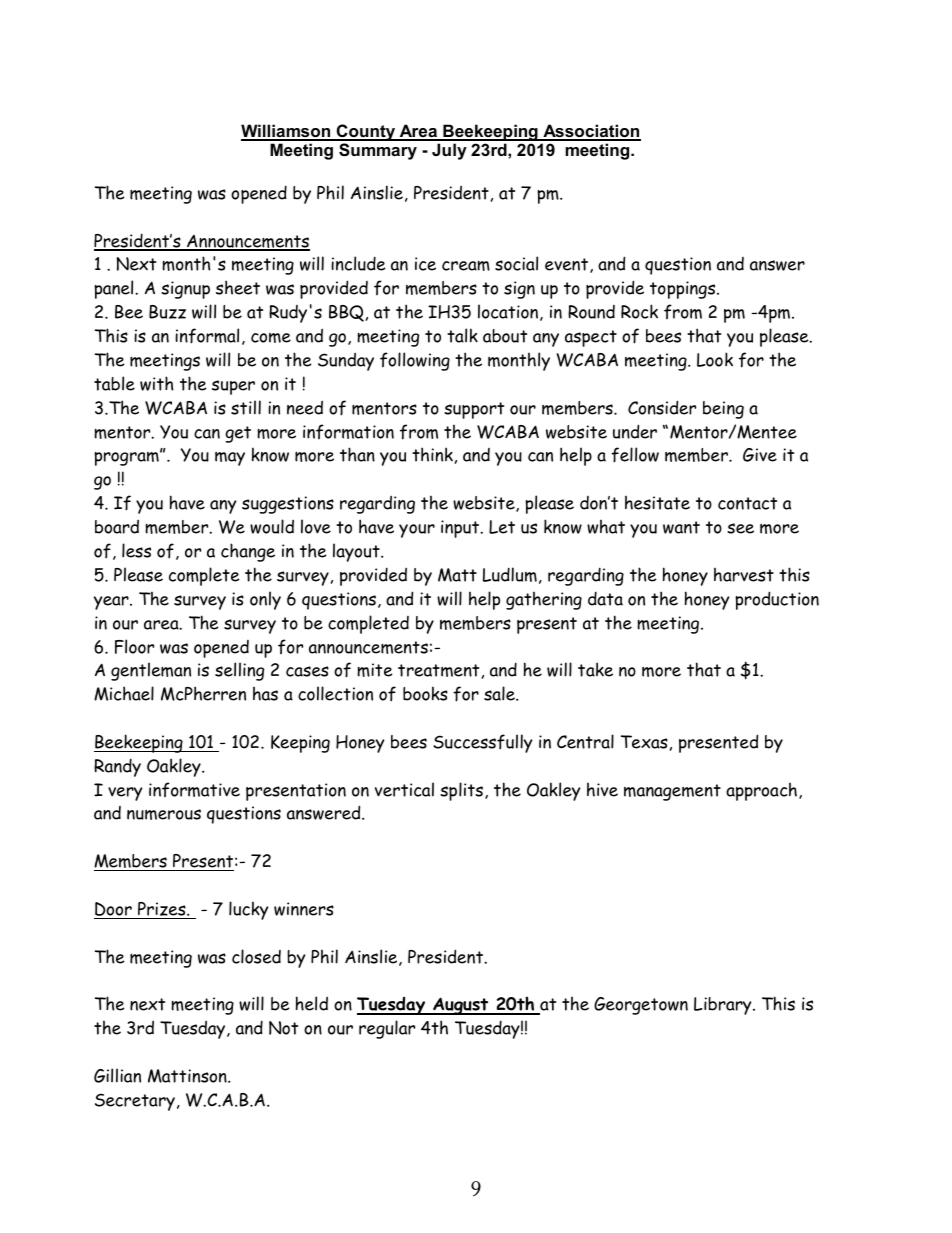 The width and height of the page is (952, 1233). Describe the element at coordinates (672, 792) in the page. I see `management` at that location.
